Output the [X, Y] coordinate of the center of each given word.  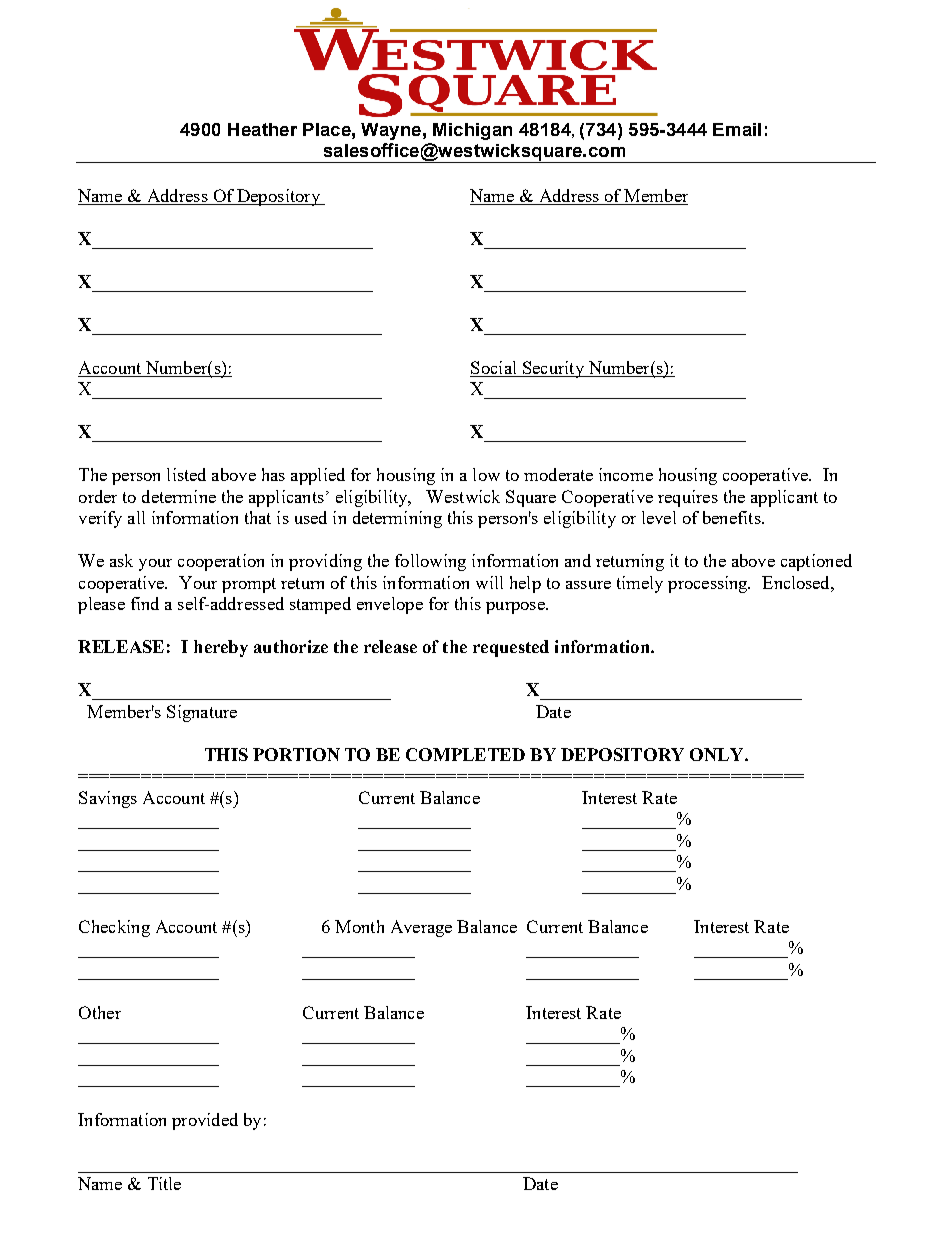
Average [421, 928]
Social [494, 369]
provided [205, 1121]
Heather [262, 129]
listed [186, 474]
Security [553, 369]
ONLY [718, 754]
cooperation [221, 562]
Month [359, 926]
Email [737, 129]
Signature [202, 713]
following [430, 562]
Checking [114, 928]
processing [709, 584]
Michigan [472, 131]
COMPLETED [465, 754]
